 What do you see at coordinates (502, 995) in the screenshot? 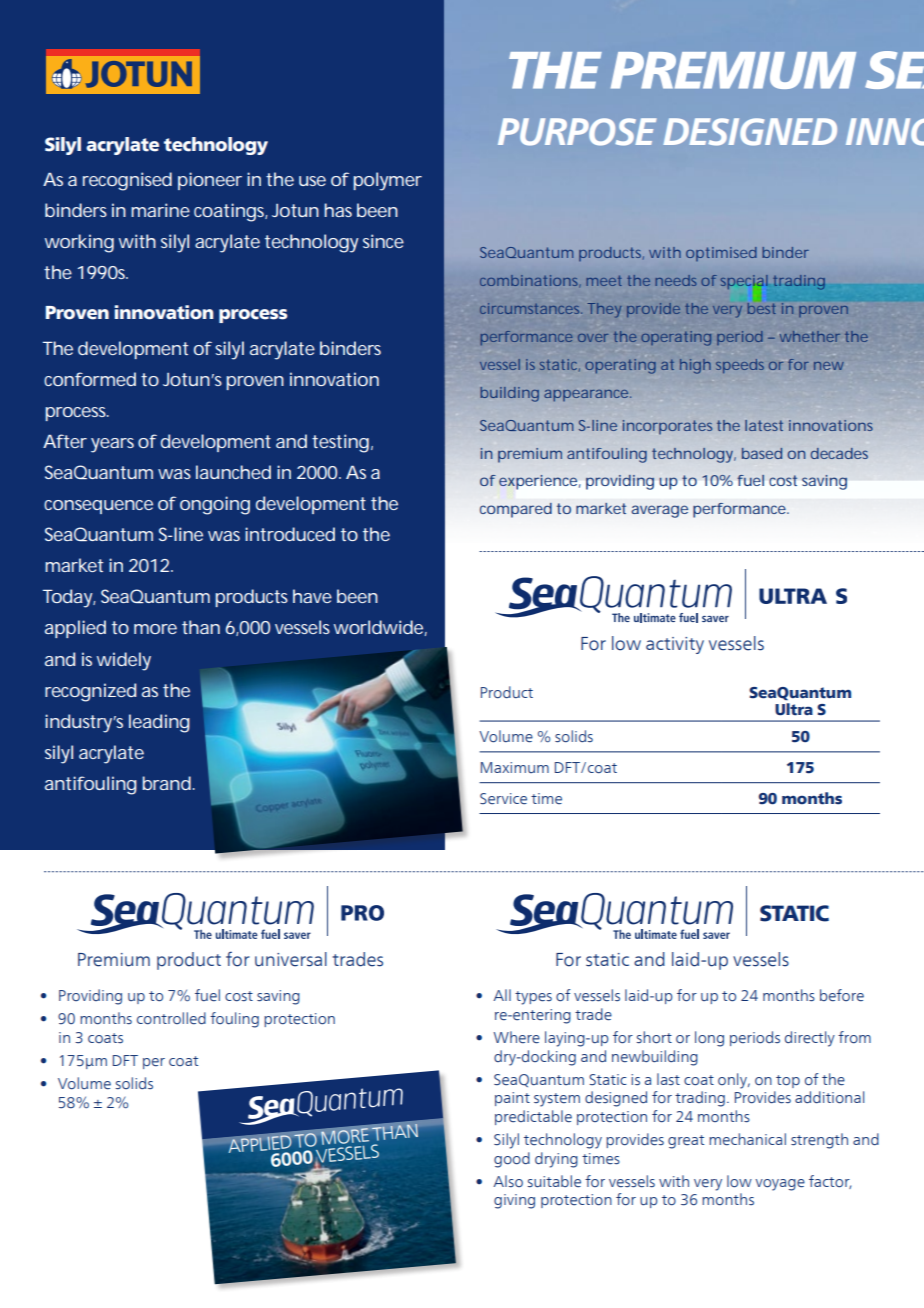
I see `All` at bounding box center [502, 995].
